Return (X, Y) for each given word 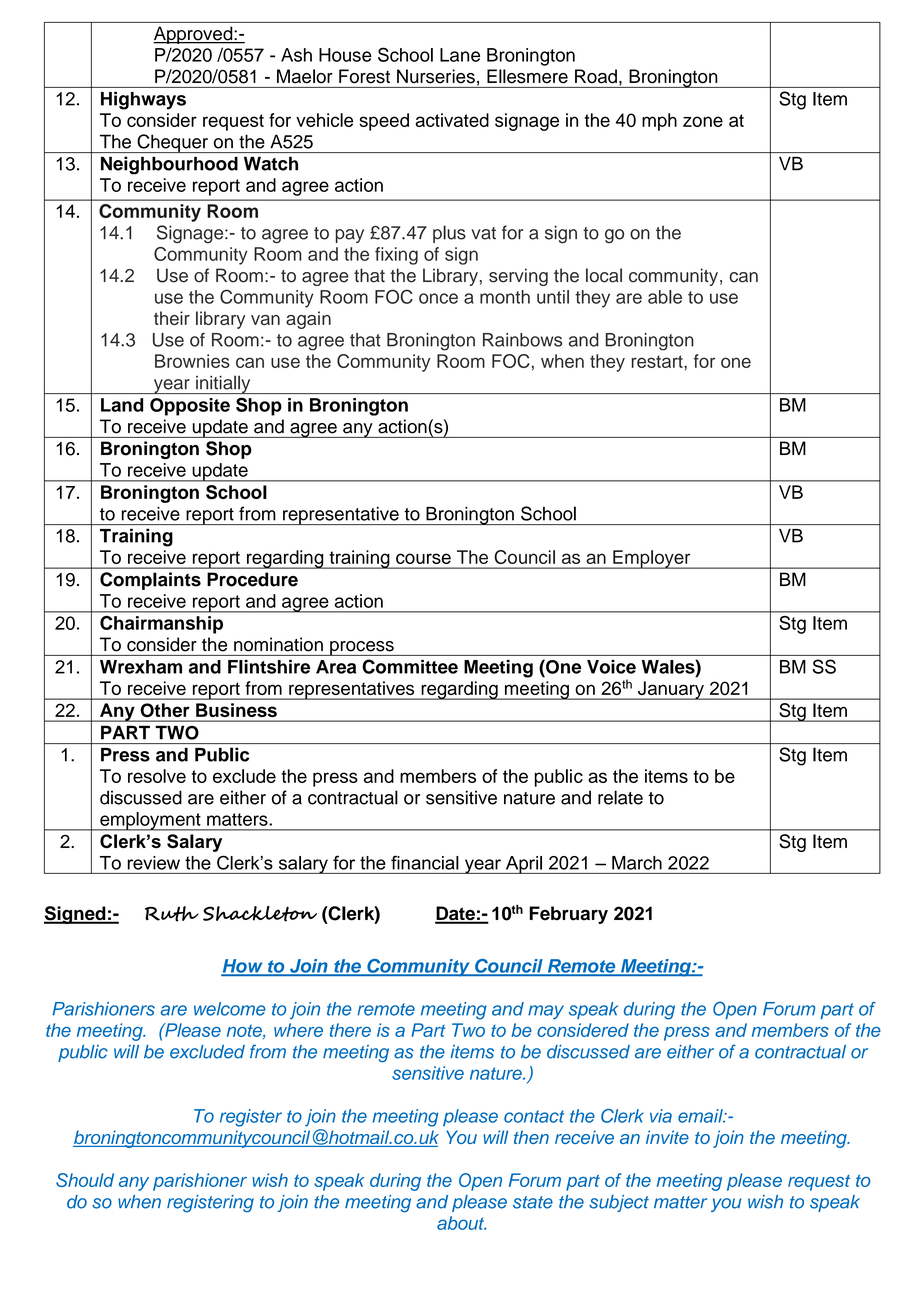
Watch (271, 164)
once (438, 298)
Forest (364, 76)
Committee (410, 666)
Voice (611, 667)
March (637, 863)
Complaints (150, 581)
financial (425, 863)
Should (85, 1180)
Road (596, 76)
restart (658, 361)
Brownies (192, 361)
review (154, 863)
